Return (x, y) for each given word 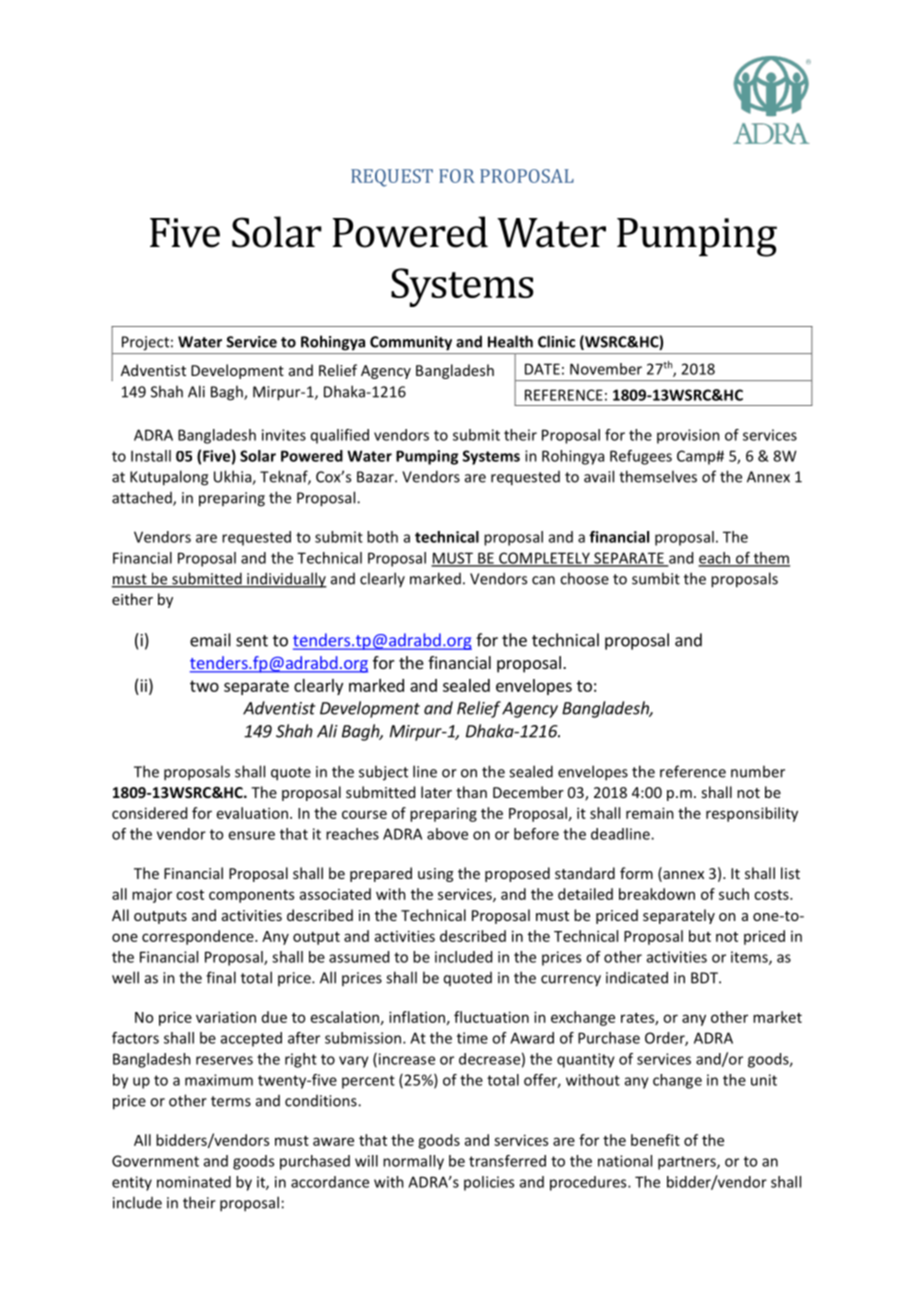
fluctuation (491, 1017)
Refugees (641, 457)
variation (226, 1017)
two (204, 686)
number (758, 771)
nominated (194, 1182)
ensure (251, 835)
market (777, 1017)
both (382, 537)
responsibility (752, 814)
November (606, 369)
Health (510, 341)
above (447, 834)
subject (383, 773)
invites (284, 435)
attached (143, 498)
